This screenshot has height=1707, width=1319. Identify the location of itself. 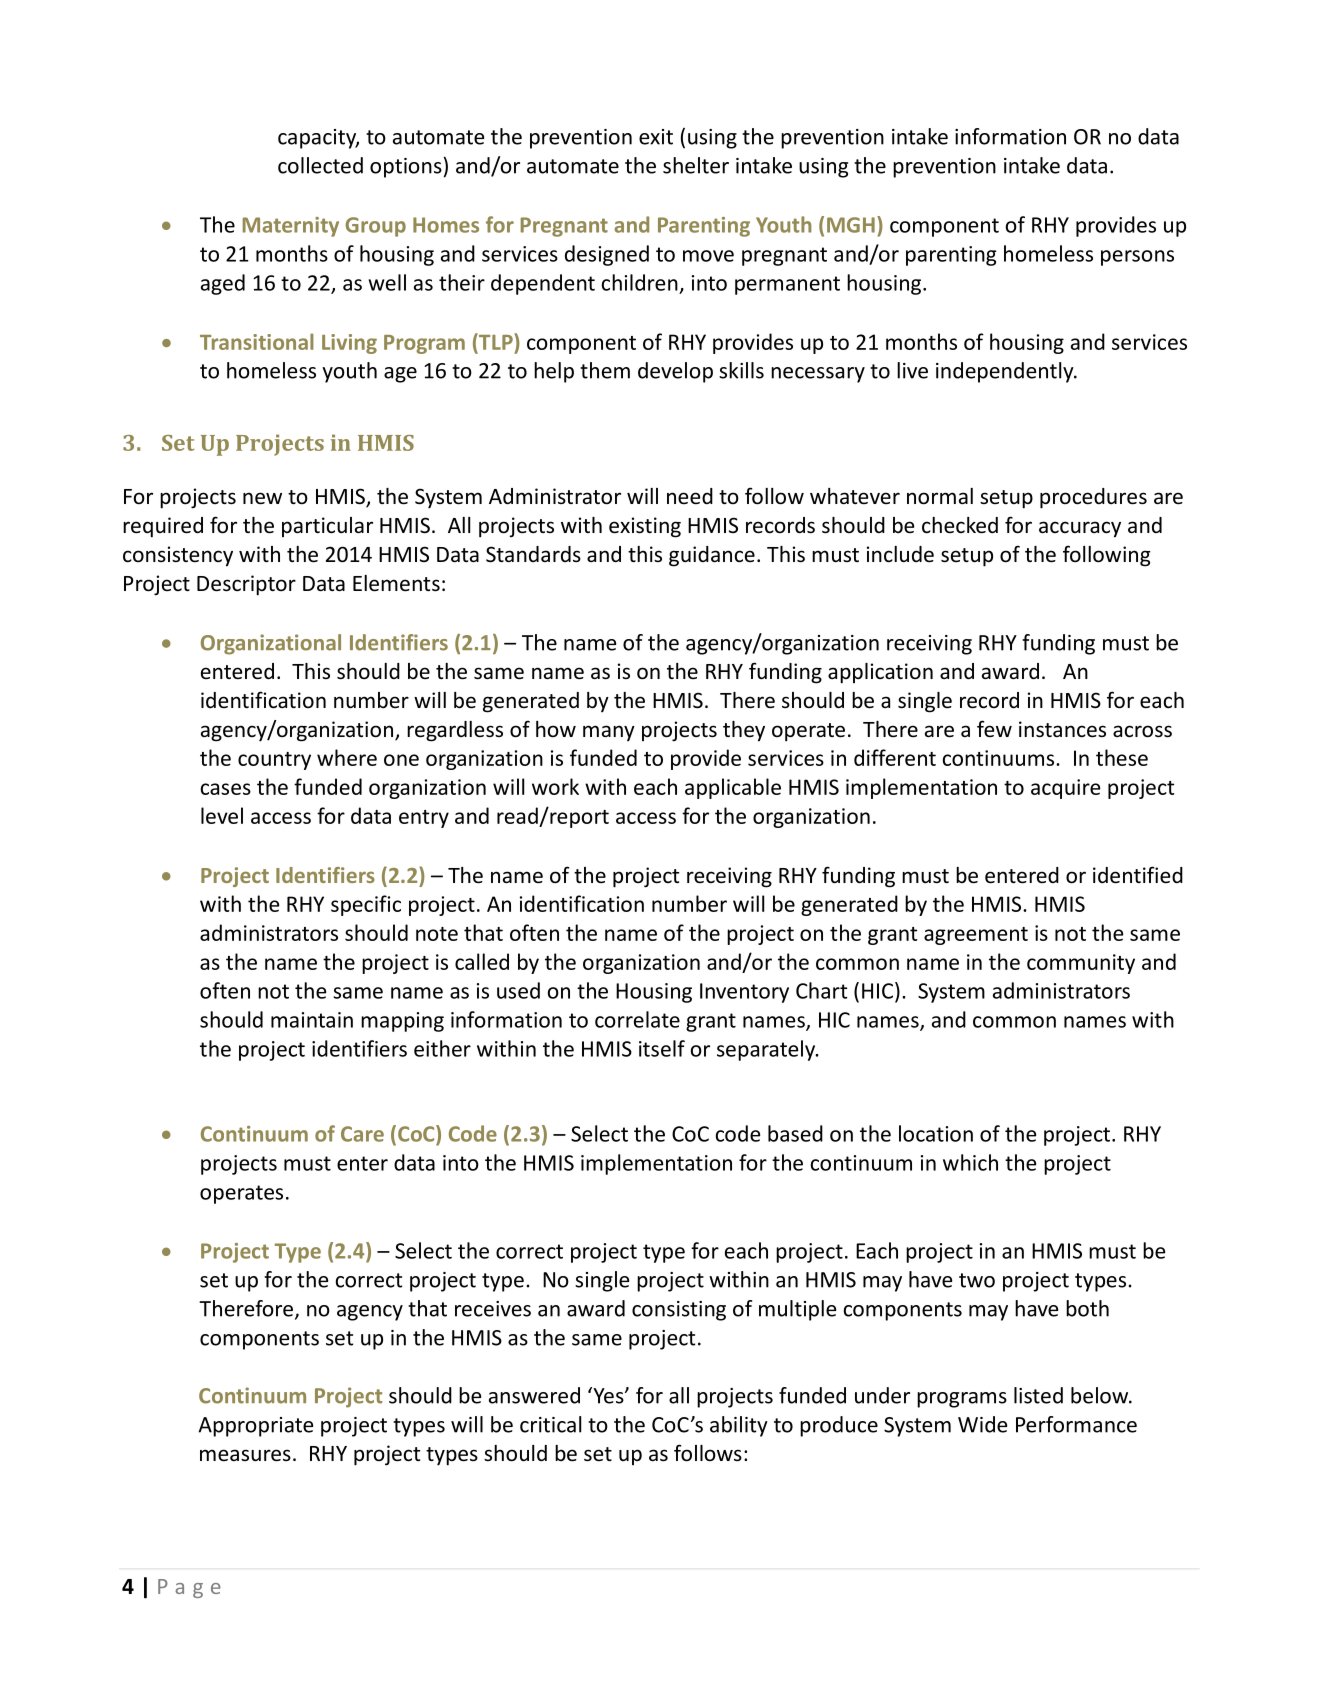
(662, 1048).
